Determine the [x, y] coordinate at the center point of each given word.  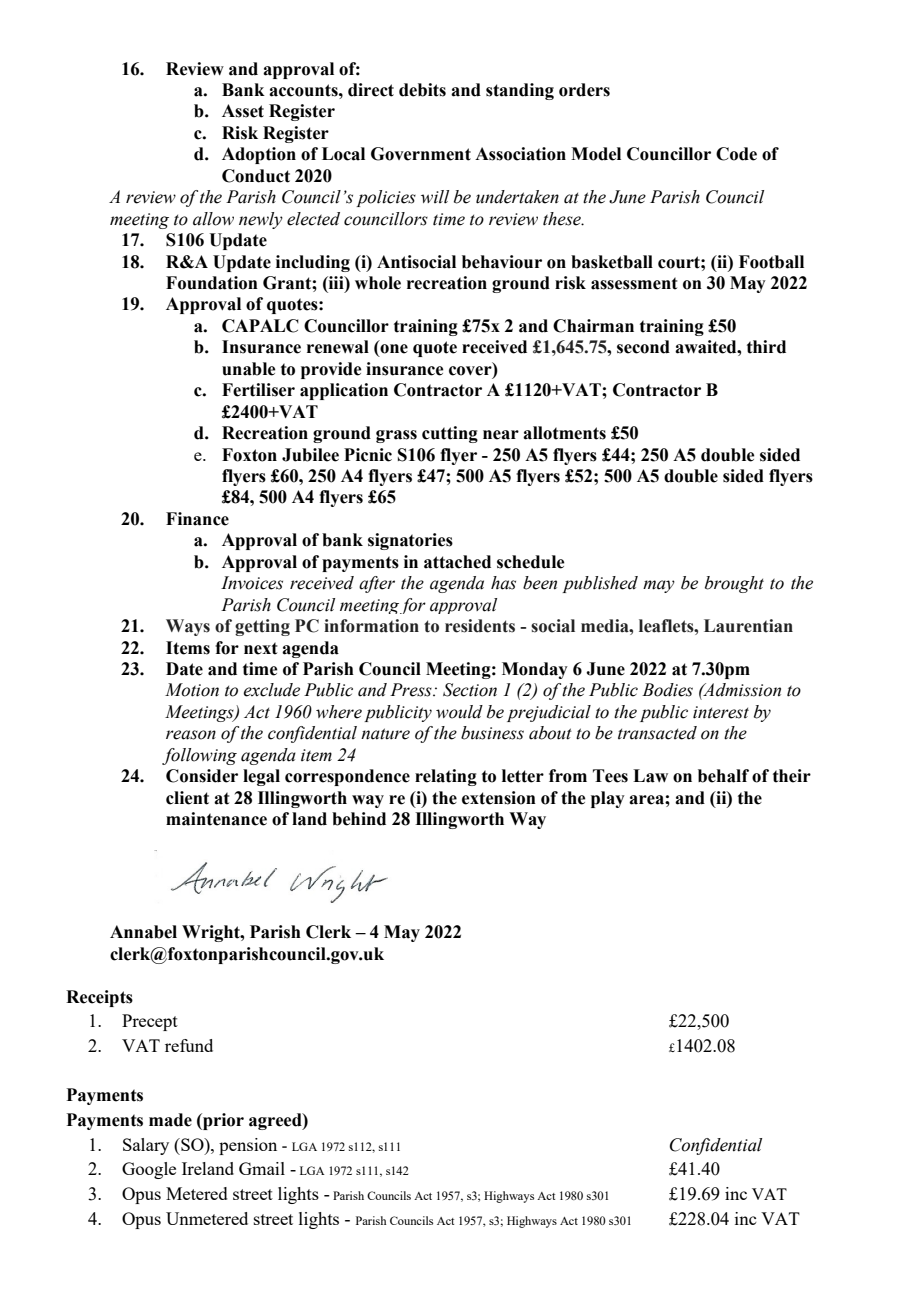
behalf [723, 776]
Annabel [143, 932]
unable [248, 369]
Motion [192, 690]
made [170, 1120]
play [608, 799]
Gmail [262, 1168]
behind [359, 819]
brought [734, 584]
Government [421, 154]
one [393, 350]
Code [736, 154]
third [766, 347]
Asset [243, 111]
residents [480, 626]
